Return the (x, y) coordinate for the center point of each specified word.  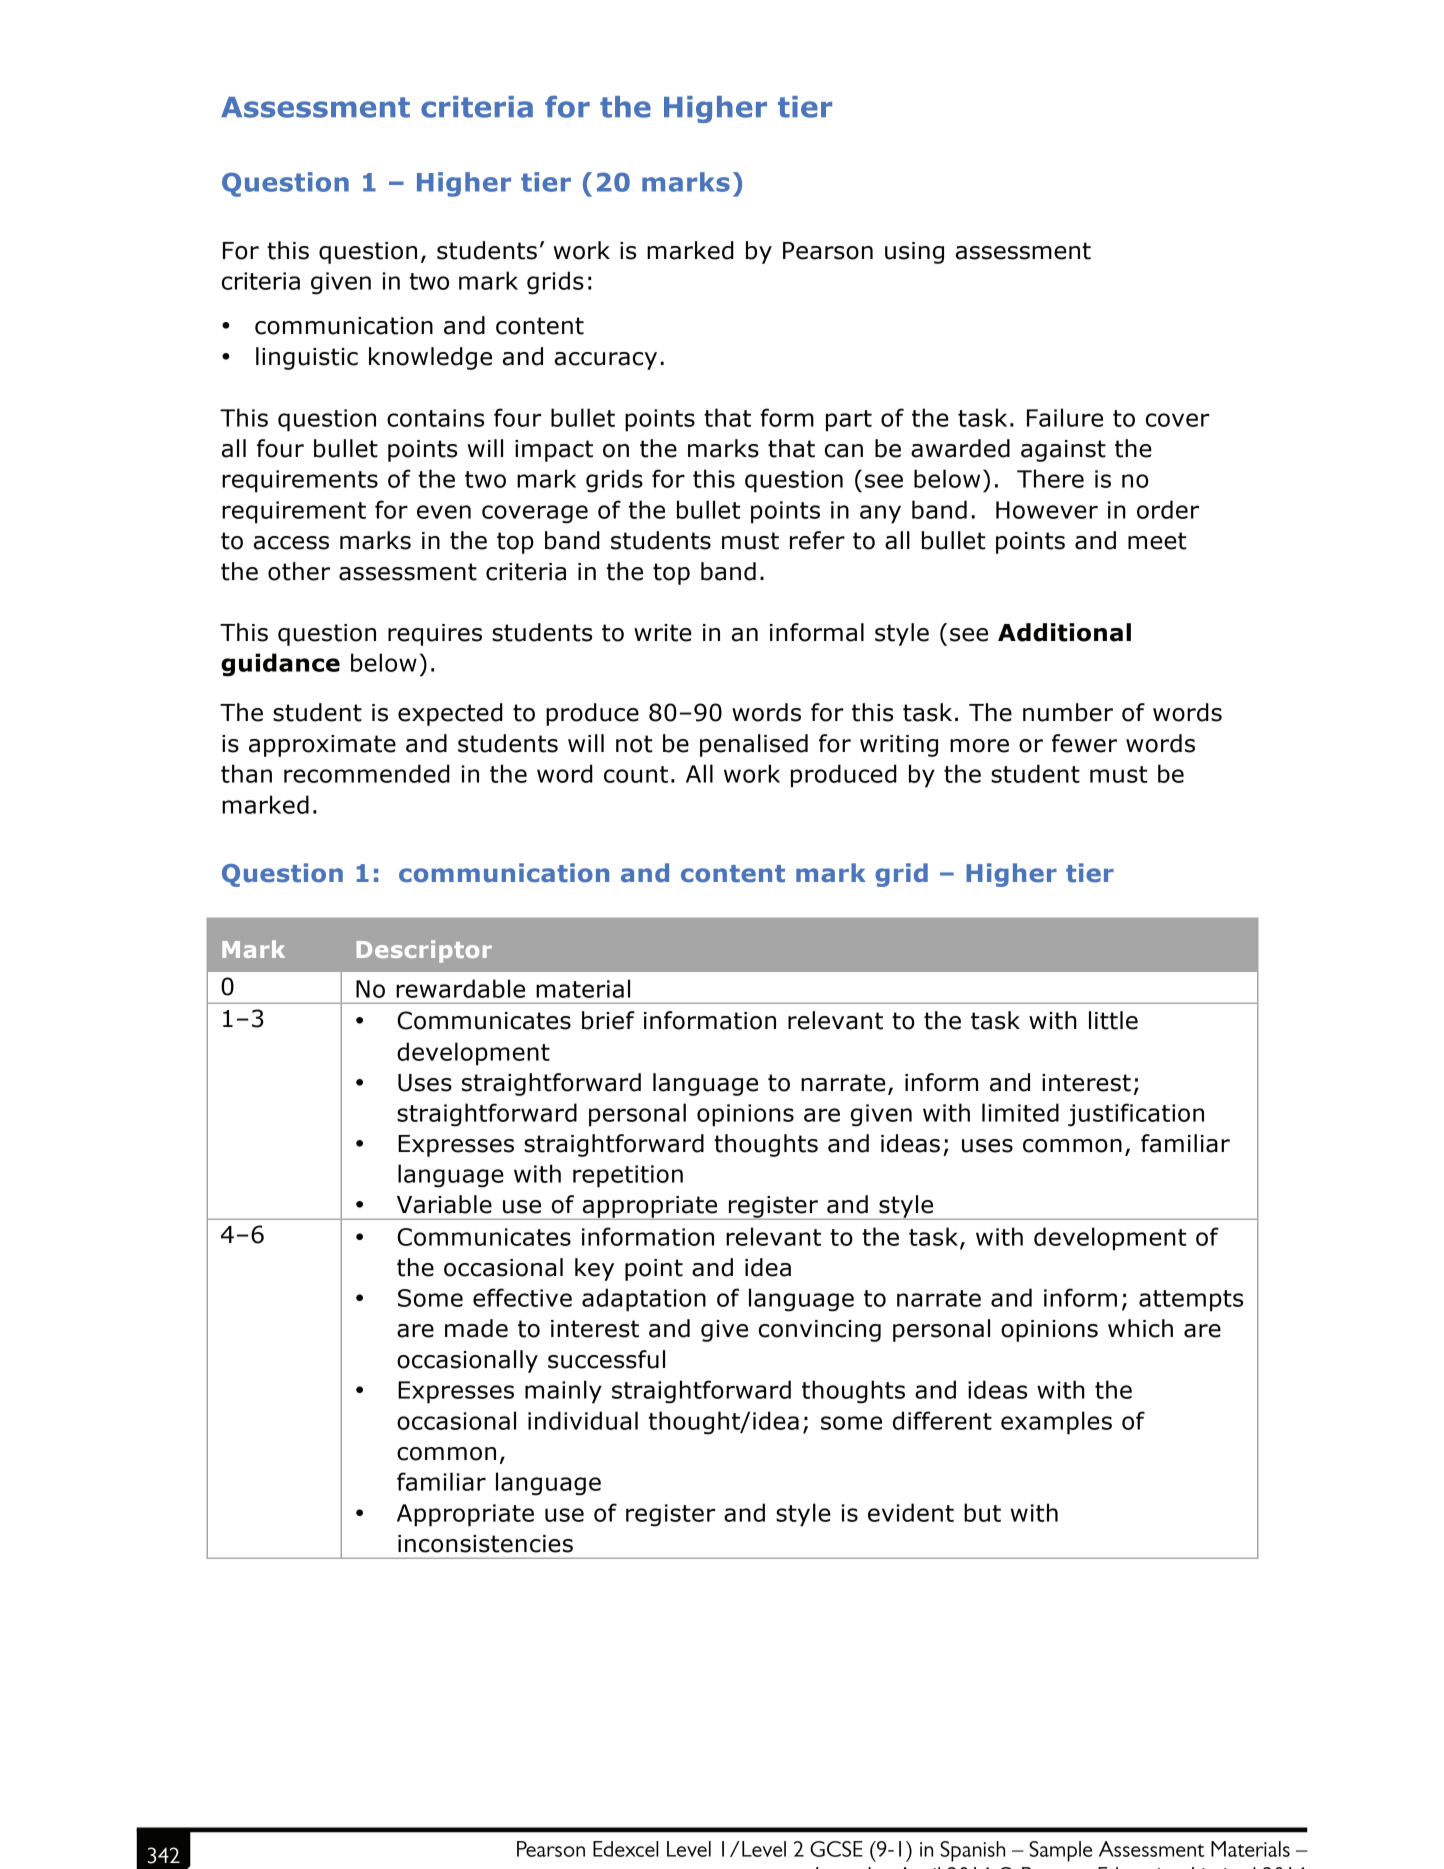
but (982, 1512)
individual (583, 1420)
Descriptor (424, 951)
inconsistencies (485, 1544)
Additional (1064, 632)
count (636, 774)
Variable (444, 1204)
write (663, 633)
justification (1136, 1115)
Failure (1065, 417)
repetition (628, 1176)
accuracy (606, 361)
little (1113, 1020)
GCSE (836, 1849)
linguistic (307, 358)
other (299, 571)
